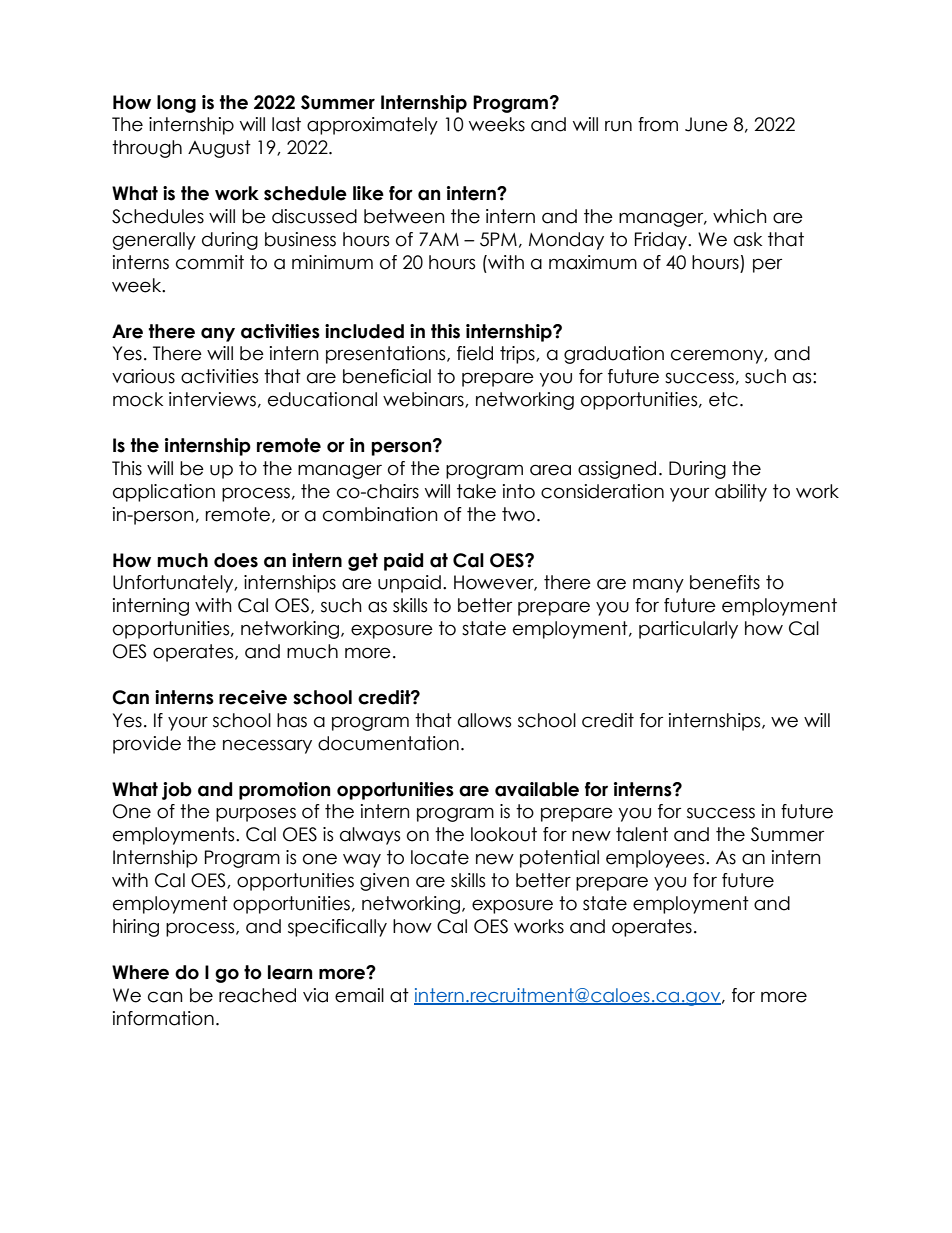  Describe the element at coordinates (236, 560) in the image. I see `does` at that location.
